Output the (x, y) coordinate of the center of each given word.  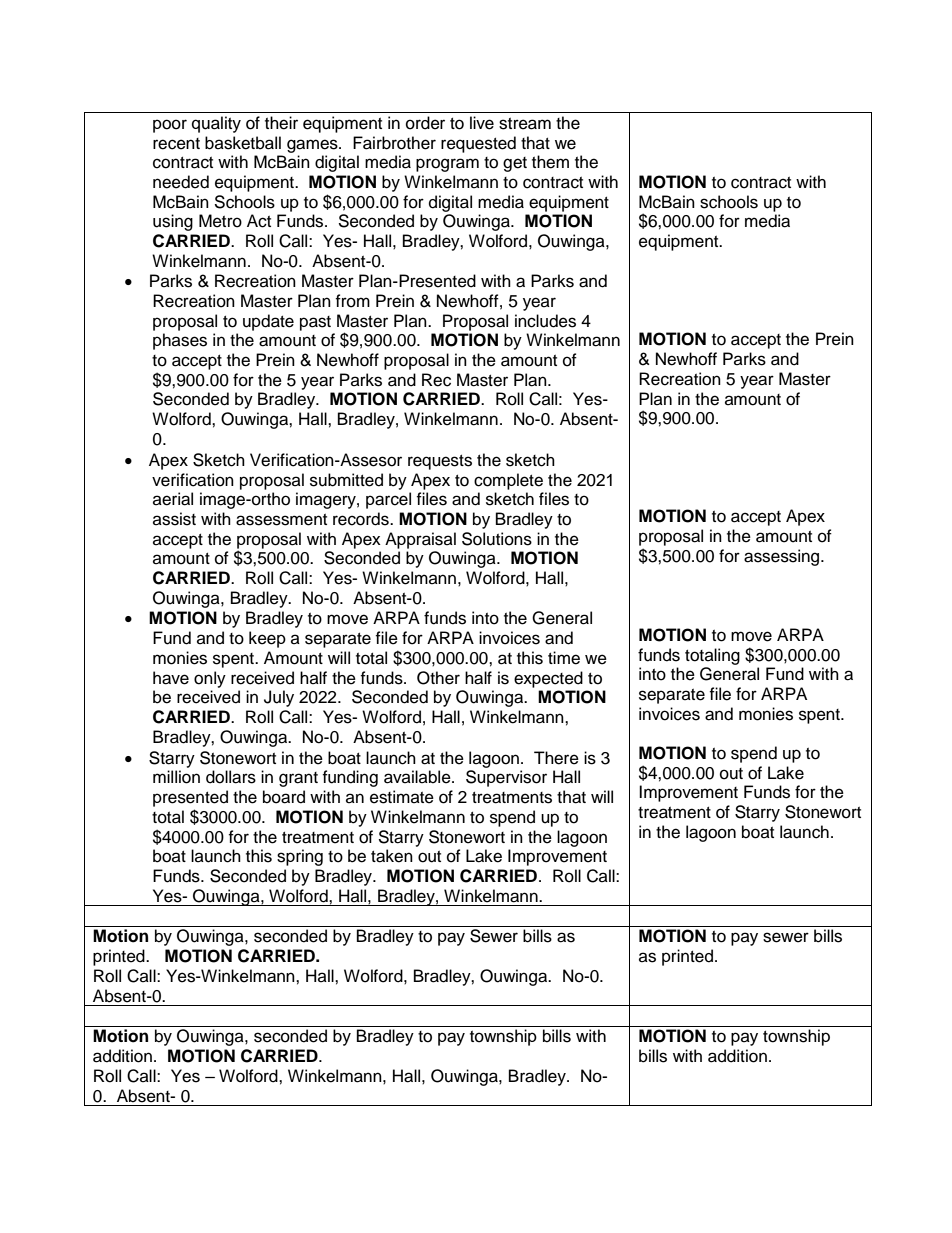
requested (478, 144)
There (556, 758)
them (550, 162)
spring (300, 857)
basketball (243, 143)
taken (392, 856)
